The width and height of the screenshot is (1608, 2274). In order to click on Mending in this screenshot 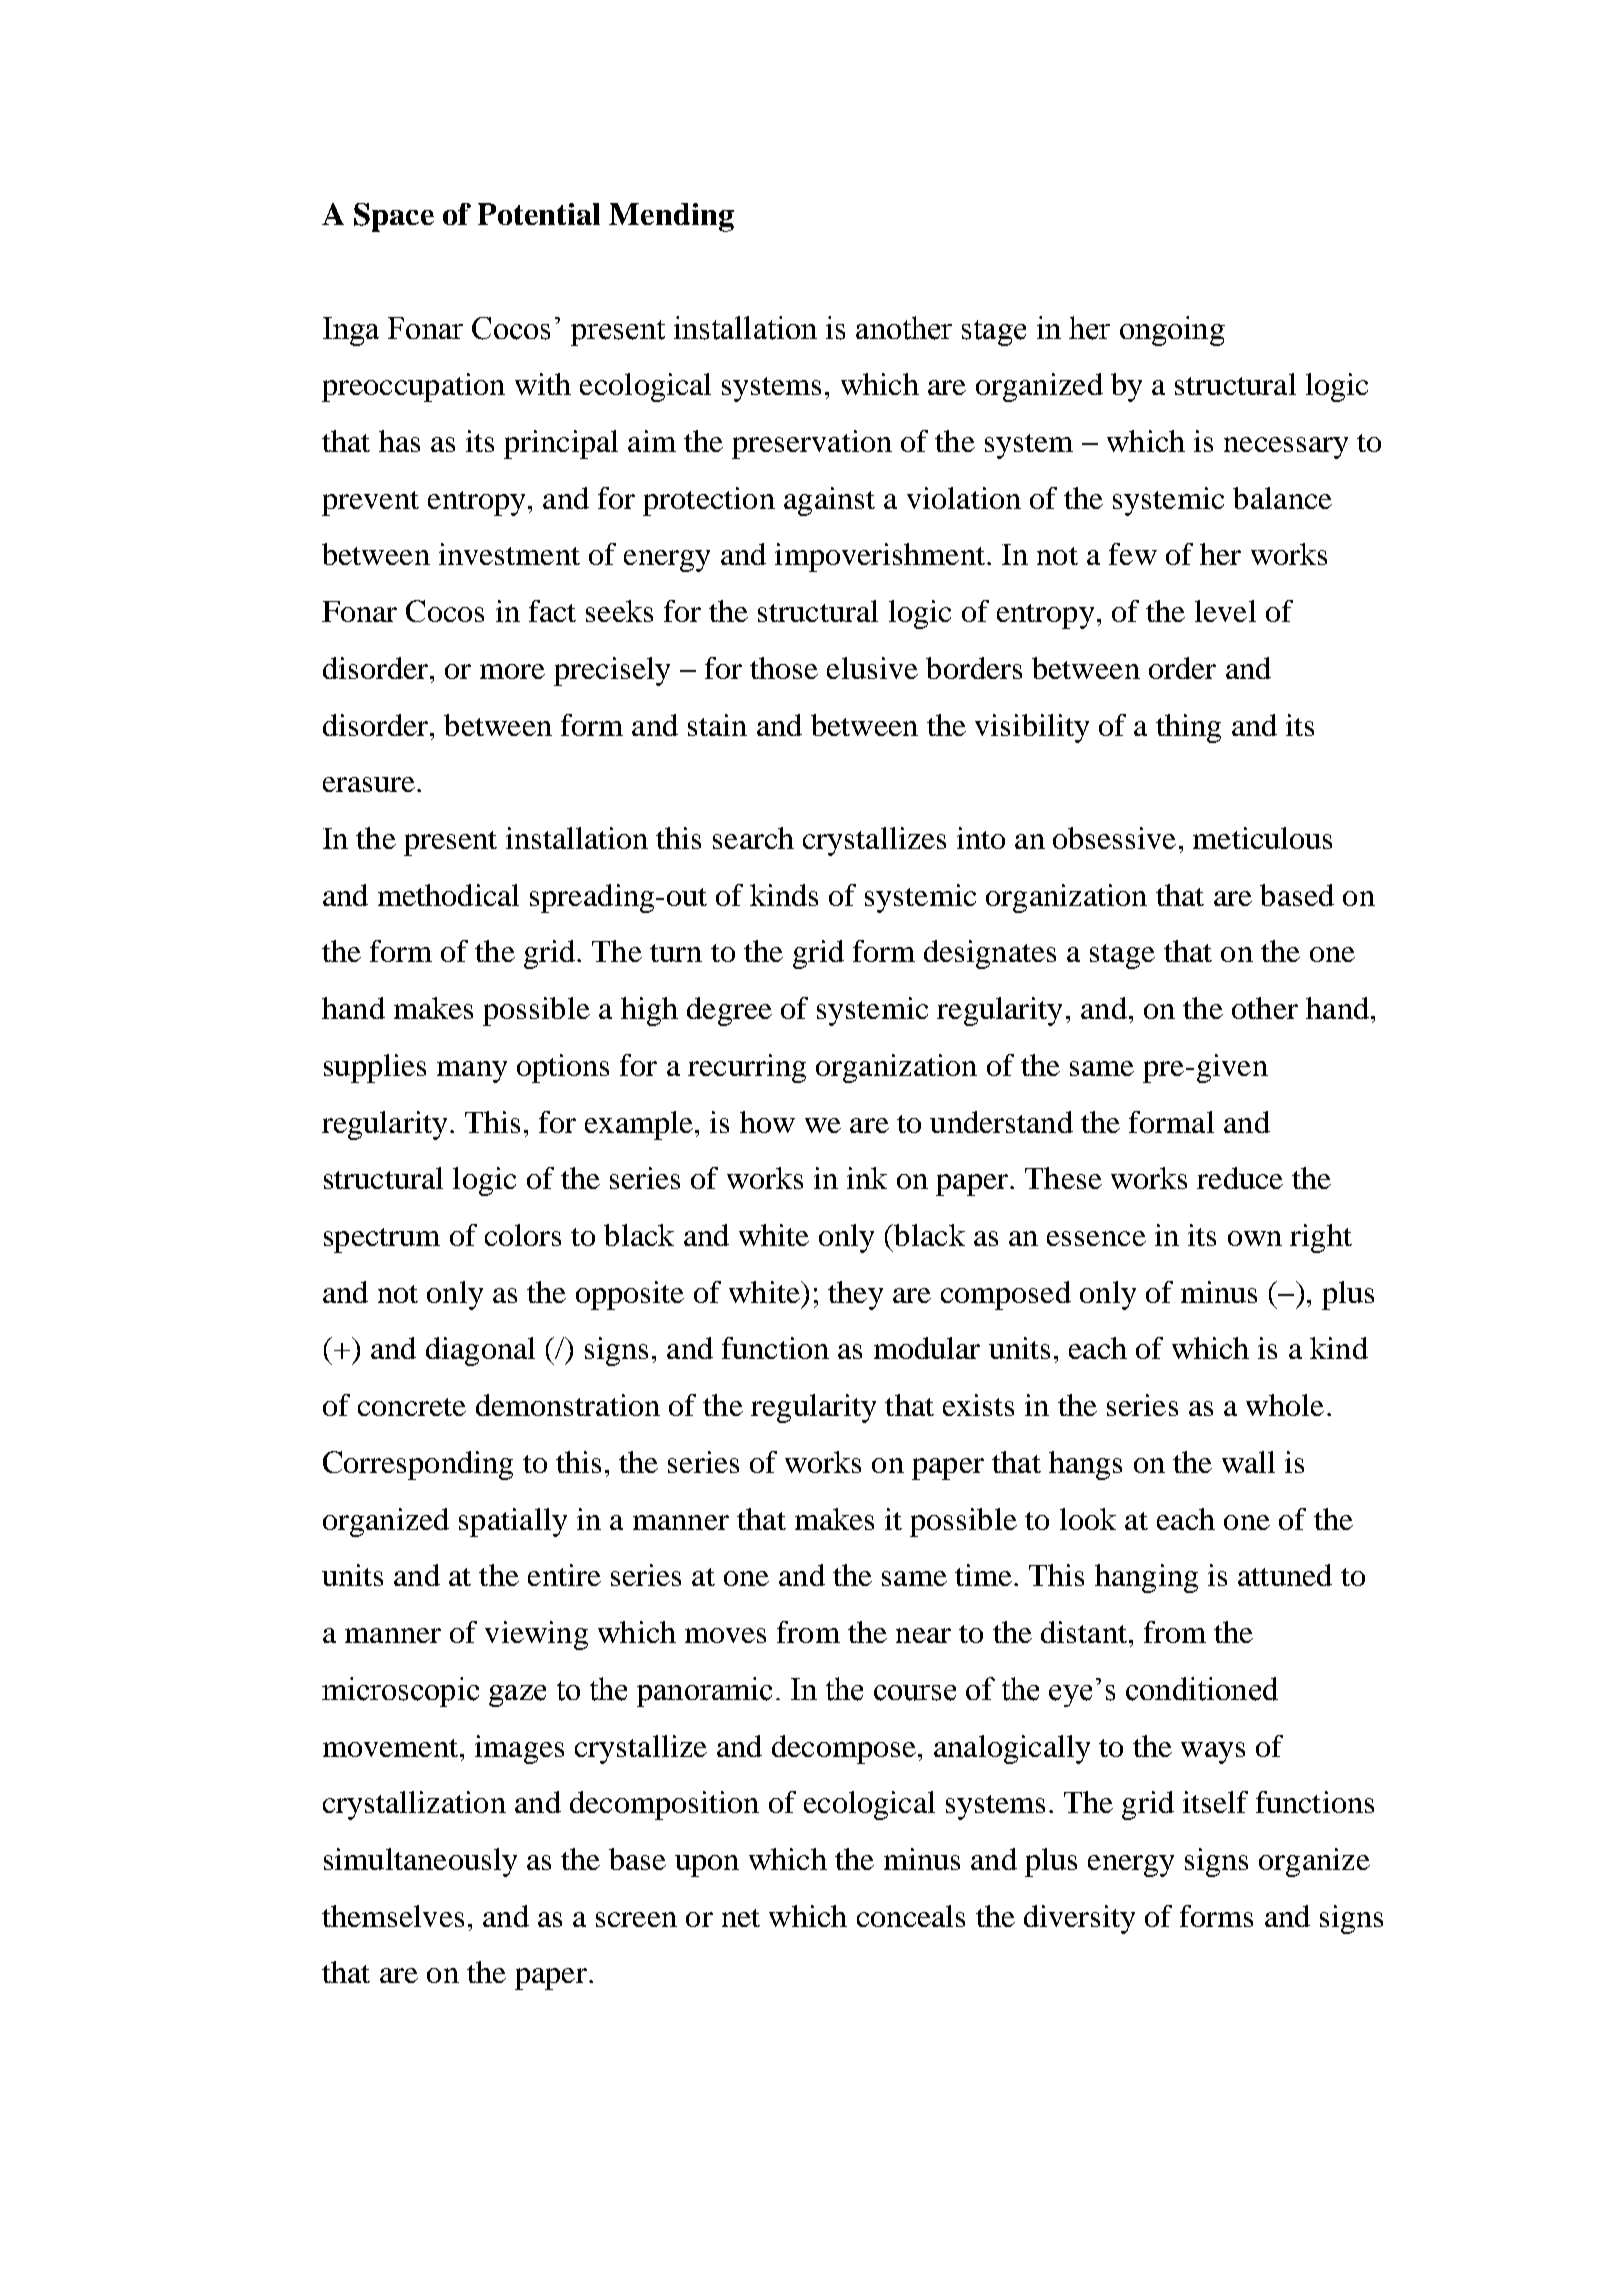, I will do `click(671, 217)`.
